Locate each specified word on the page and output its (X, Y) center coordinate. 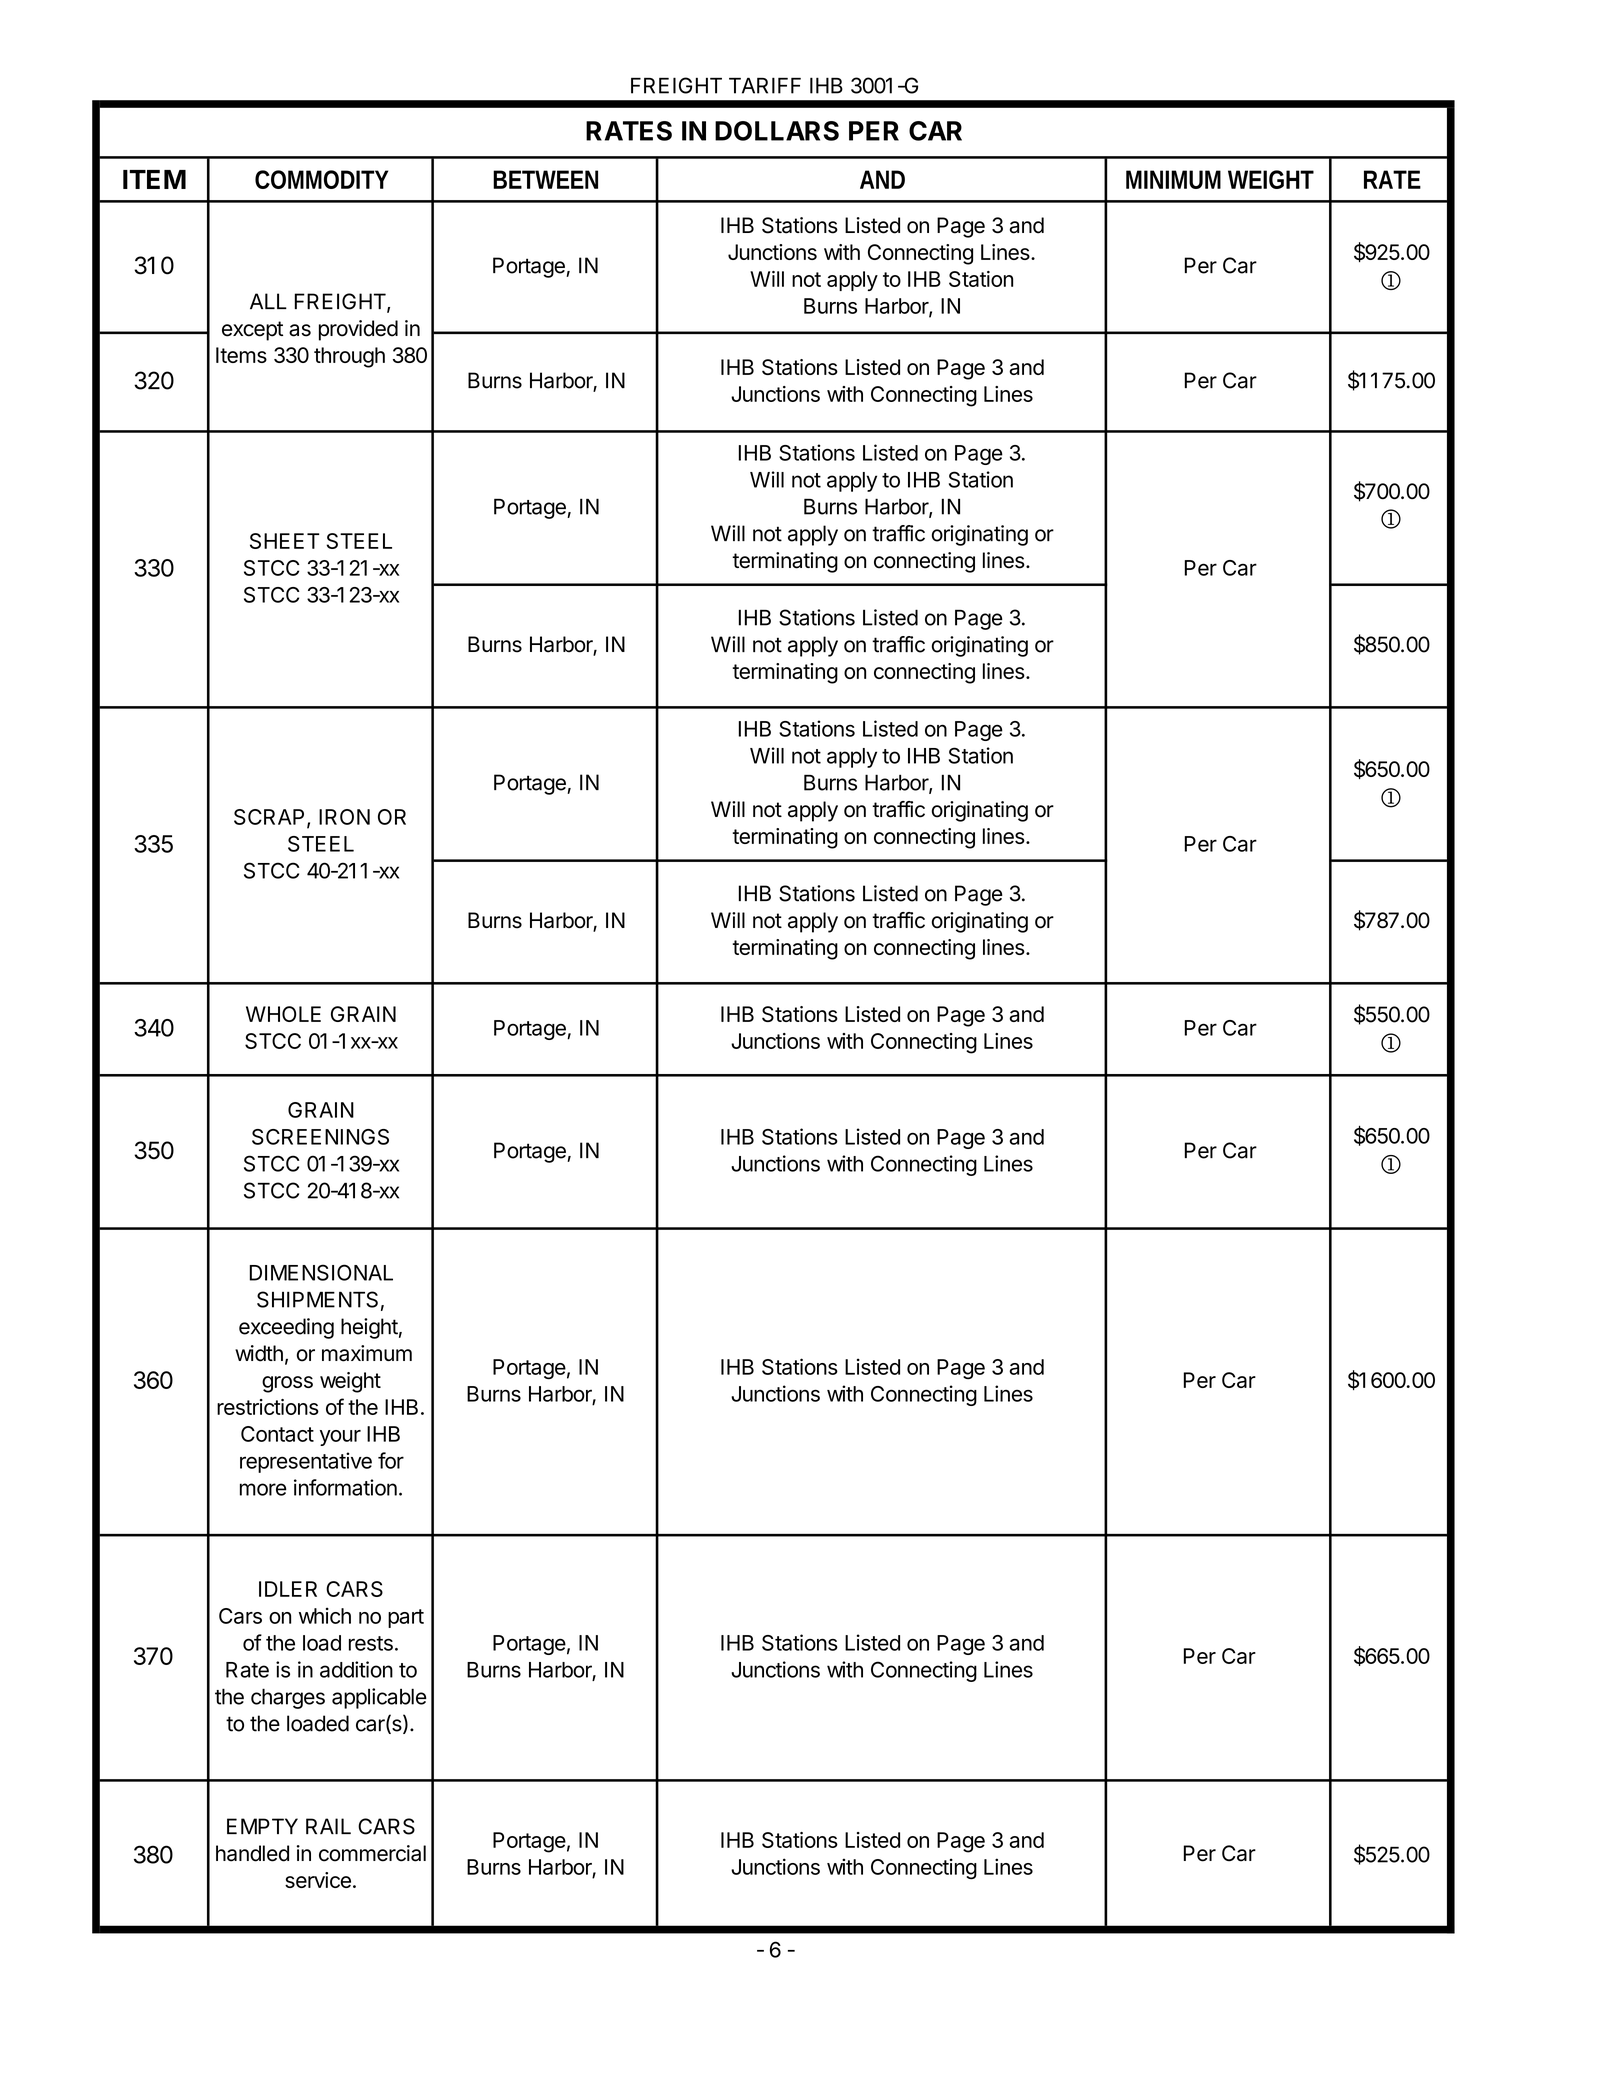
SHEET (285, 541)
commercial (372, 1853)
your (340, 1438)
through (349, 357)
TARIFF (765, 85)
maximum (367, 1353)
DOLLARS (777, 131)
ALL (268, 301)
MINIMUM (1173, 179)
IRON (344, 817)
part (406, 1618)
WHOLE (283, 1014)
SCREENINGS (320, 1137)
